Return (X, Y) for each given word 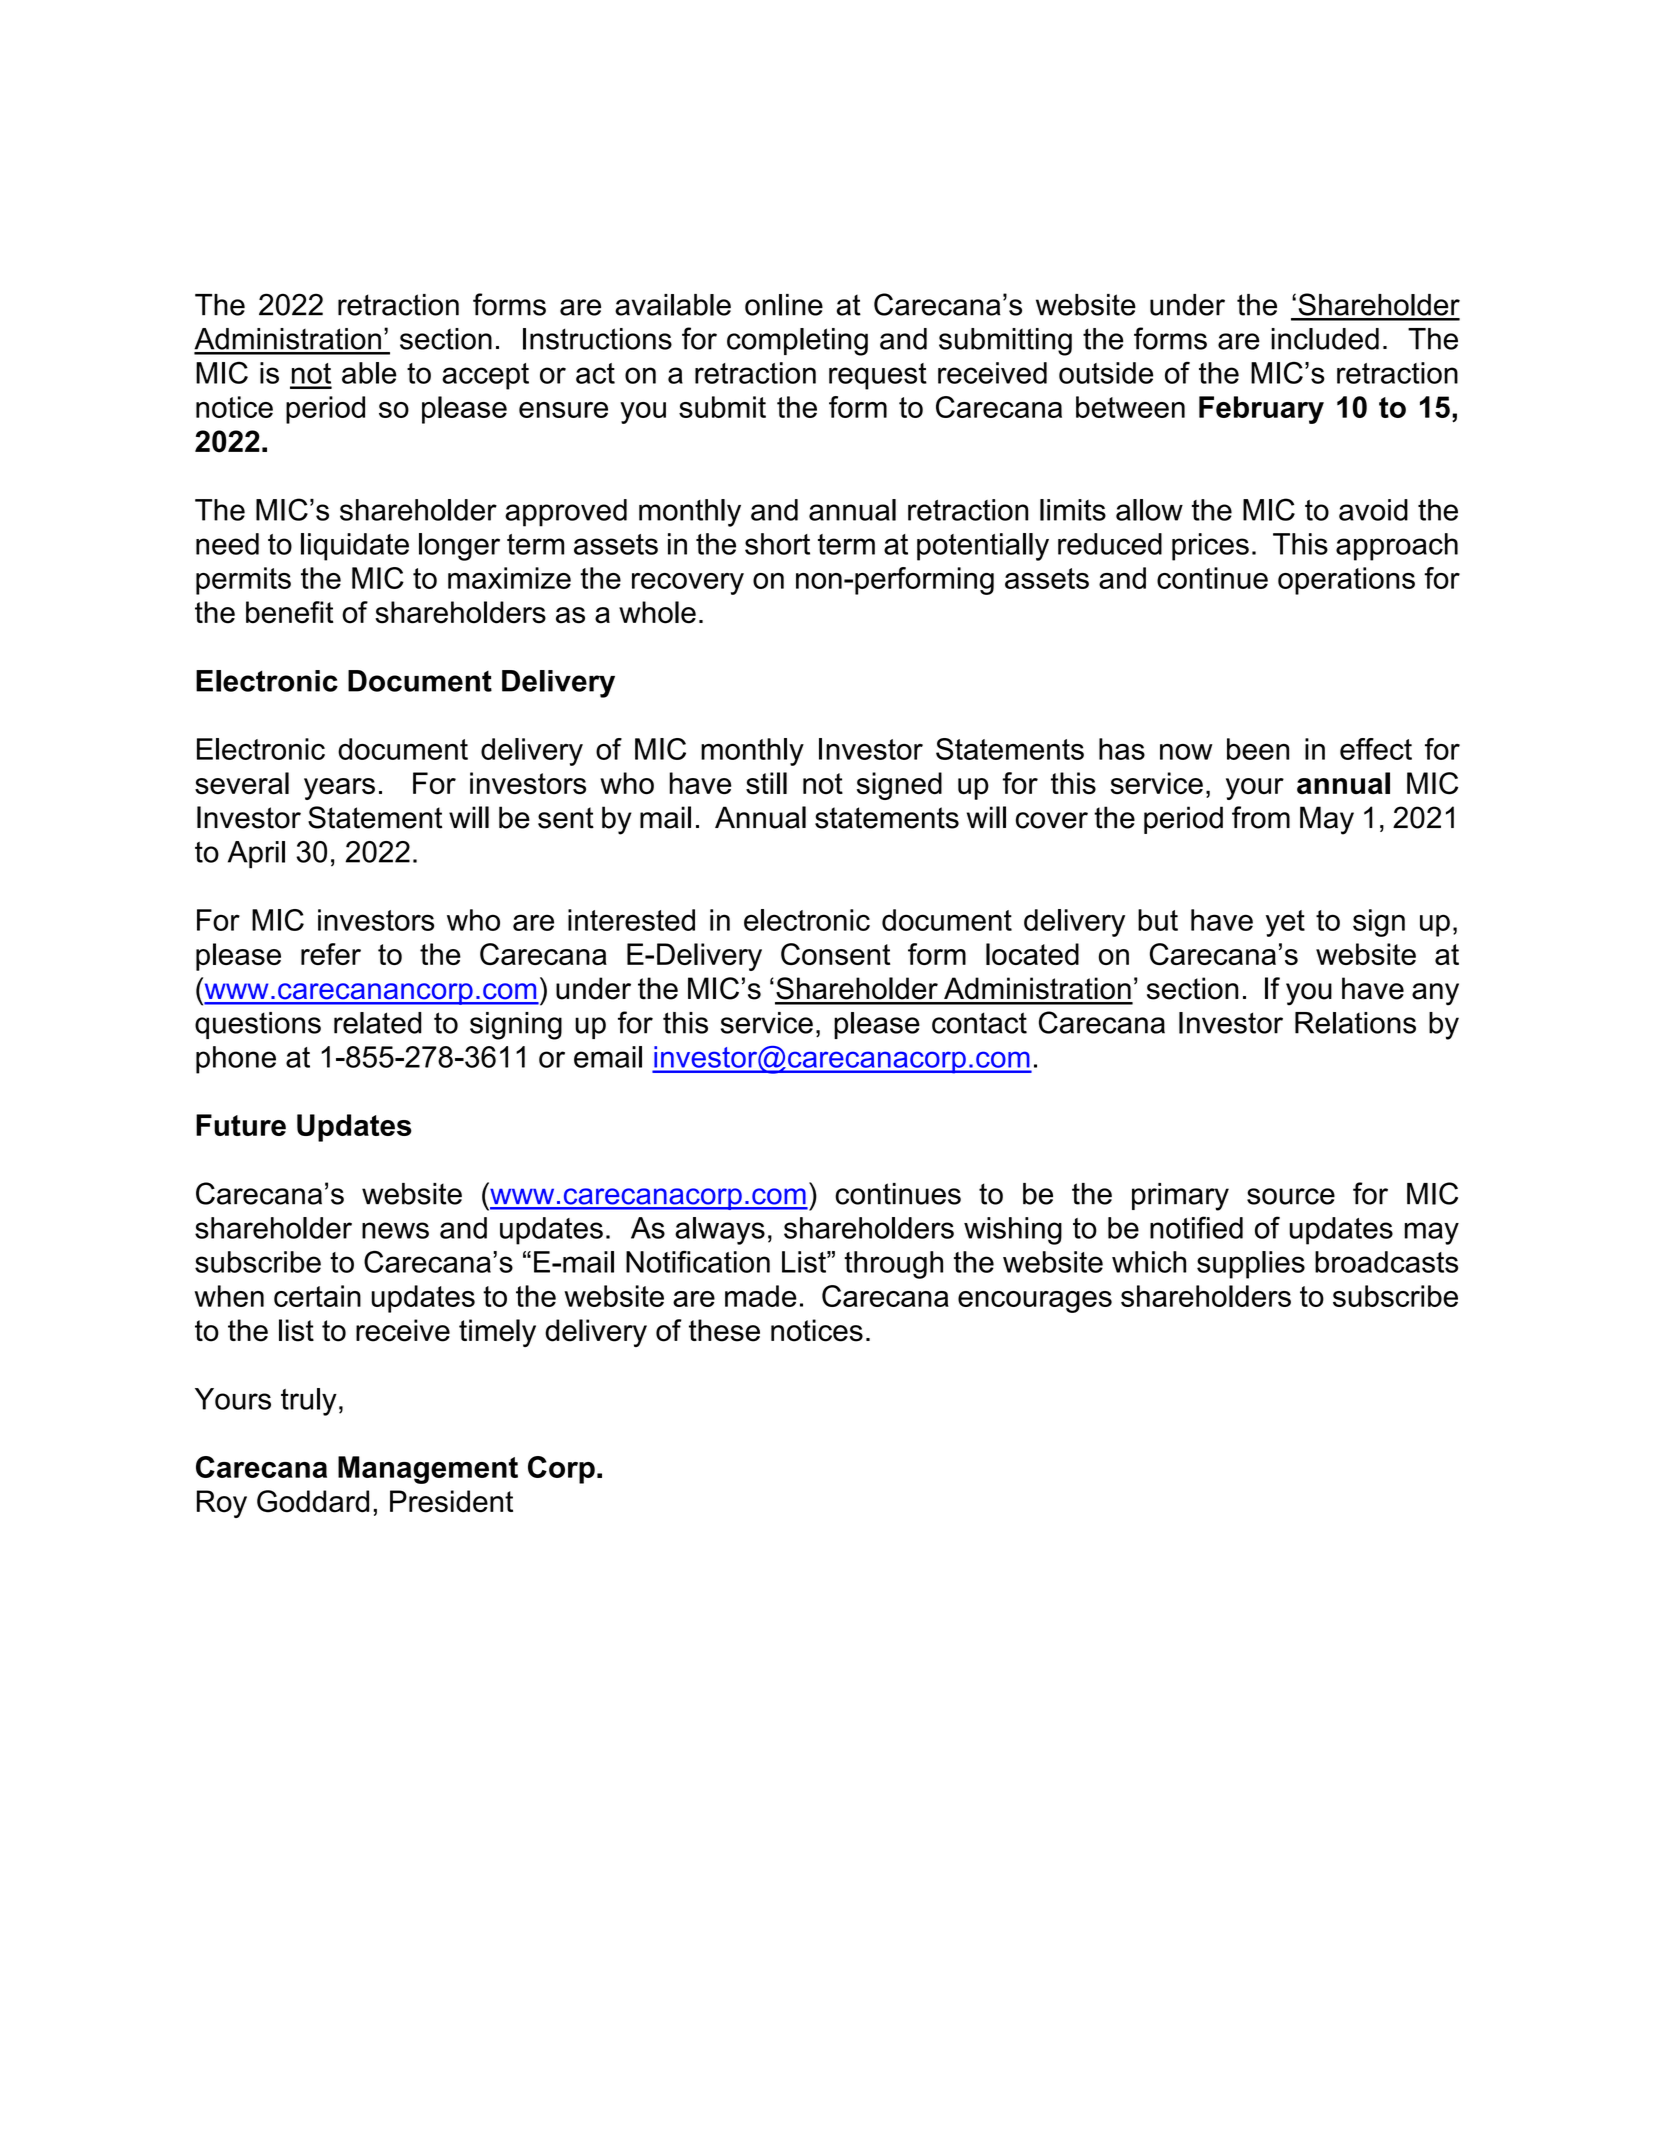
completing (797, 342)
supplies (1251, 1265)
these (724, 1330)
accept (485, 376)
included (1325, 339)
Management (428, 1470)
